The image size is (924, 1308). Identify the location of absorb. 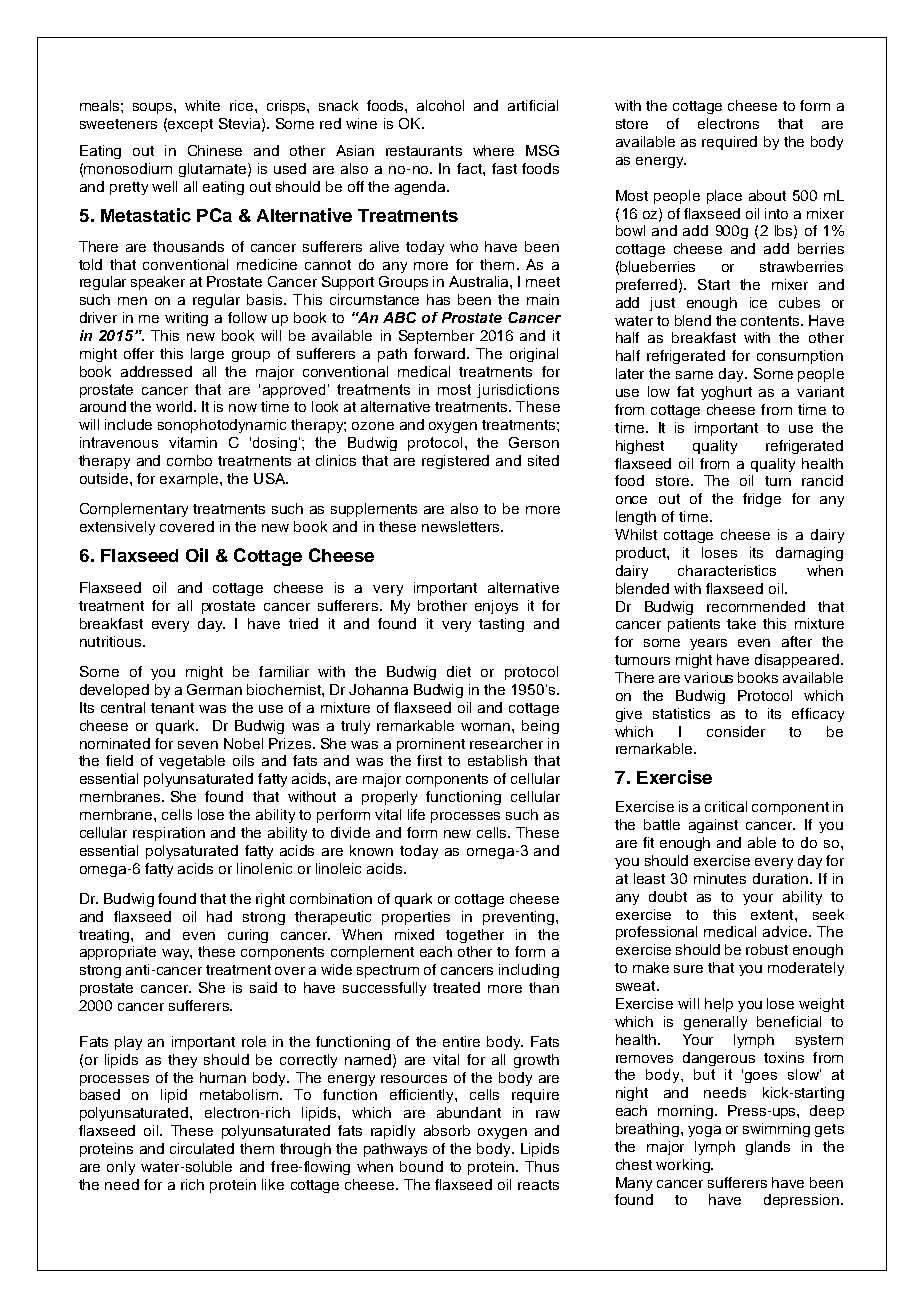
(447, 1130).
